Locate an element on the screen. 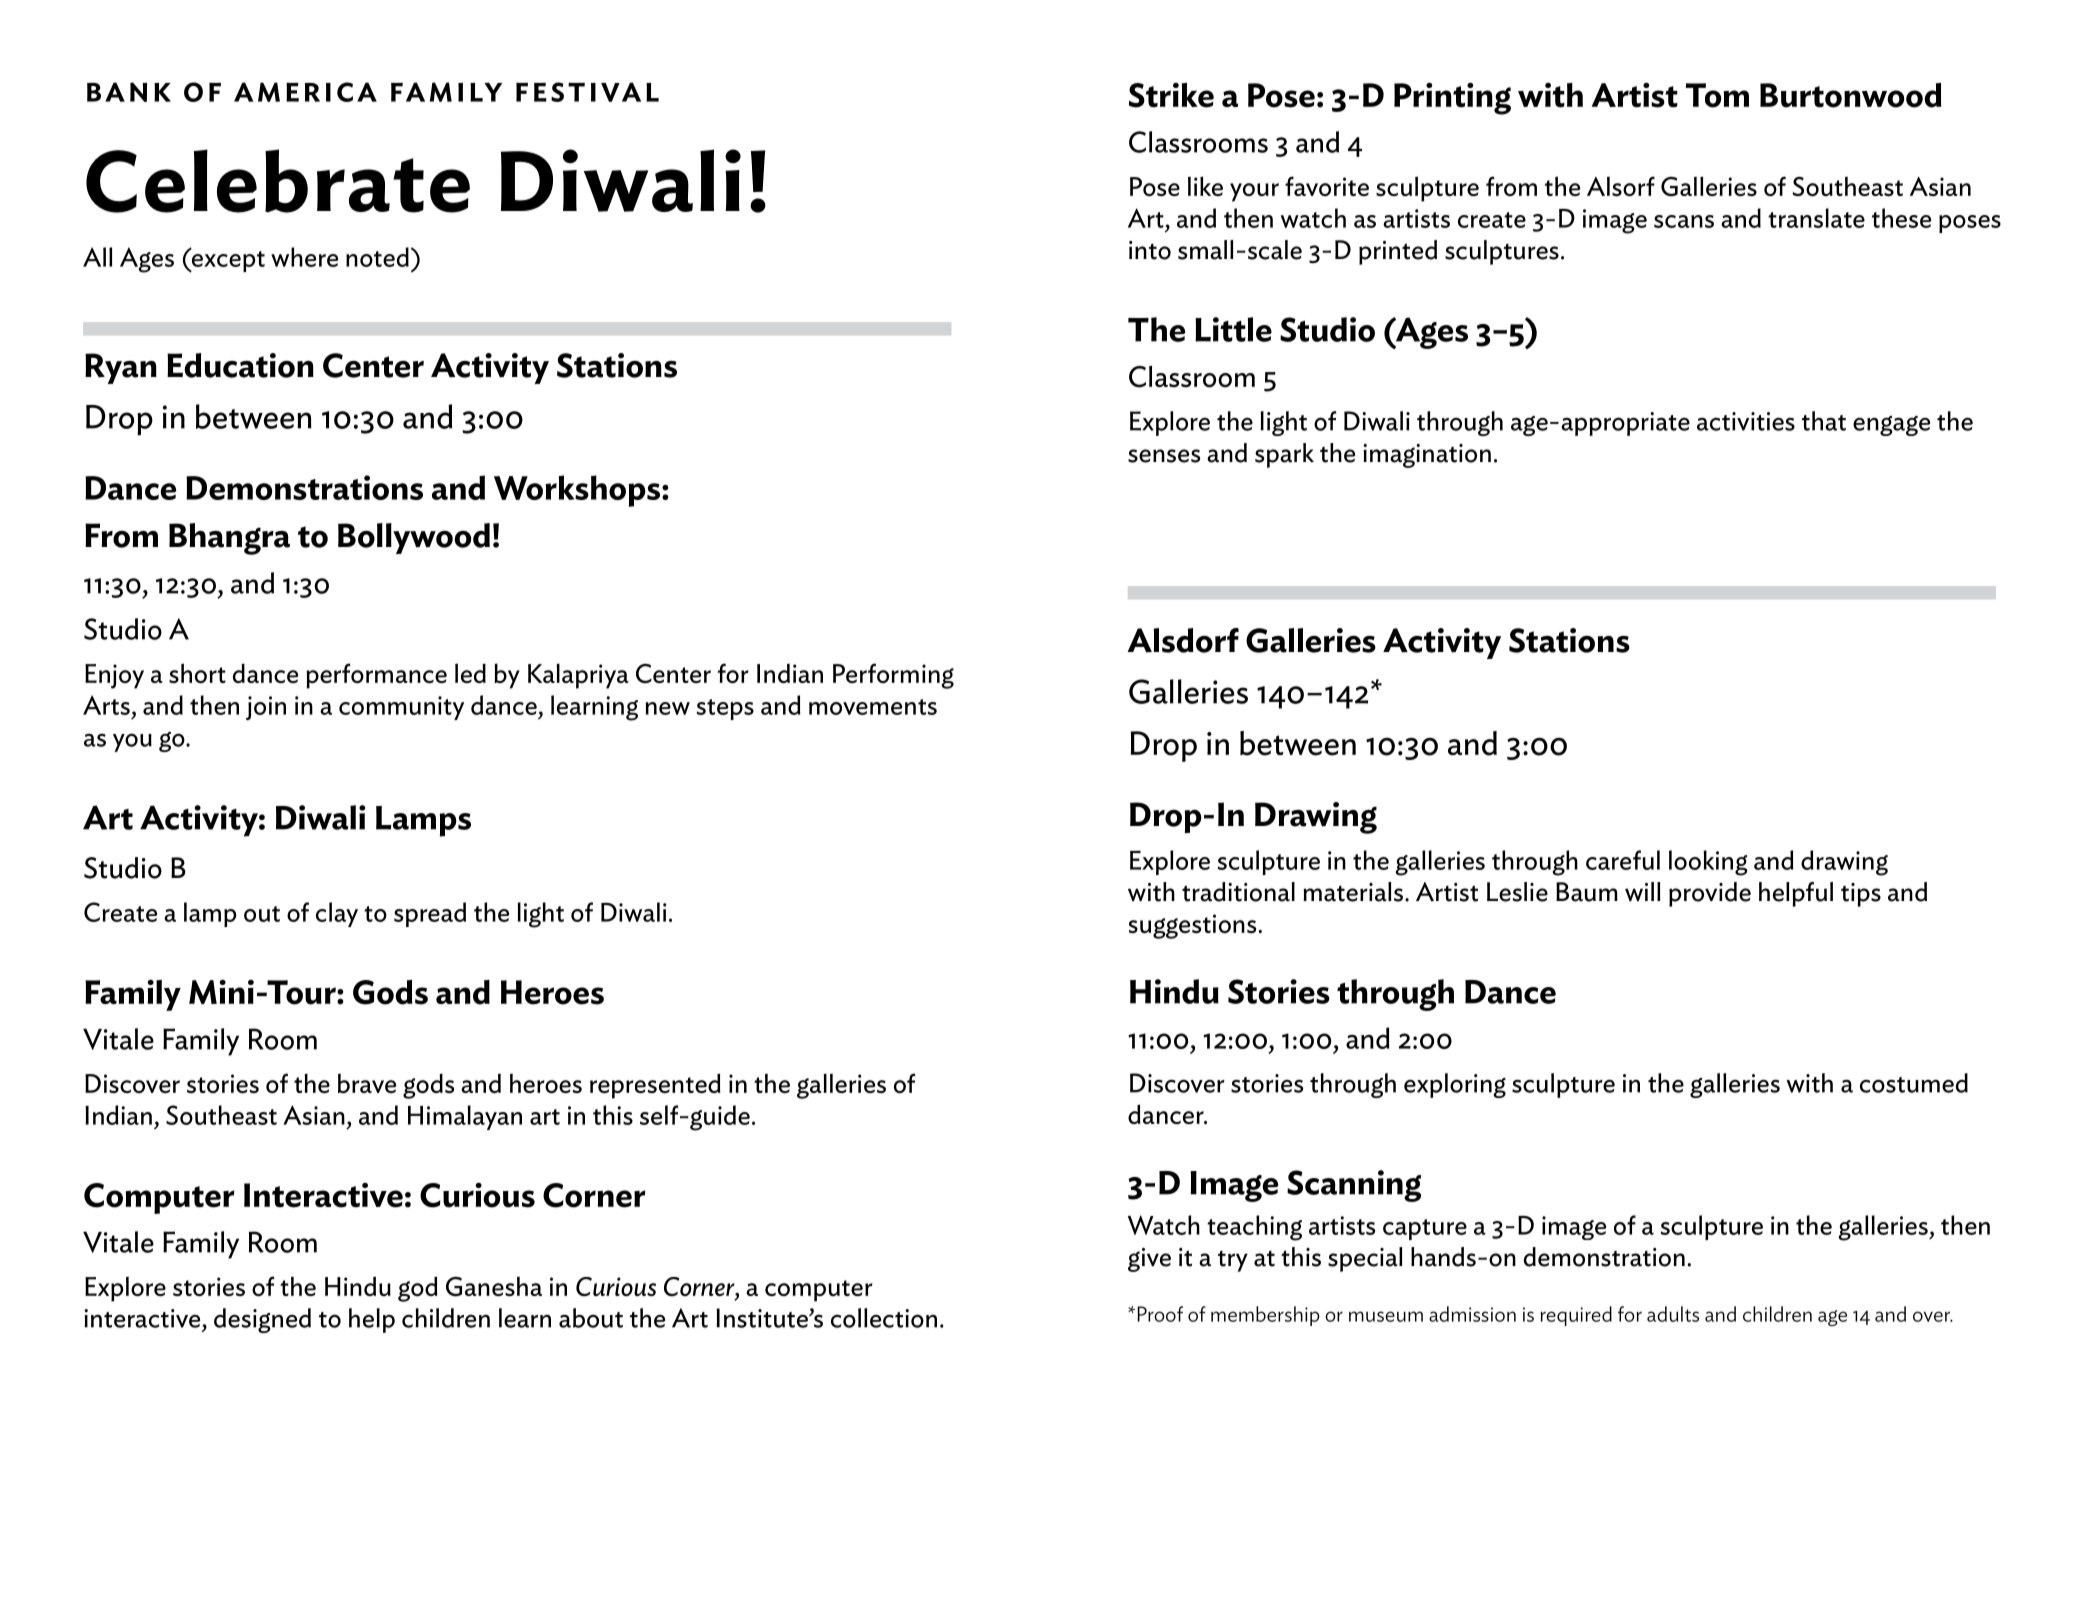 Image resolution: width=2089 pixels, height=1614 pixels. Little is located at coordinates (1233, 329).
